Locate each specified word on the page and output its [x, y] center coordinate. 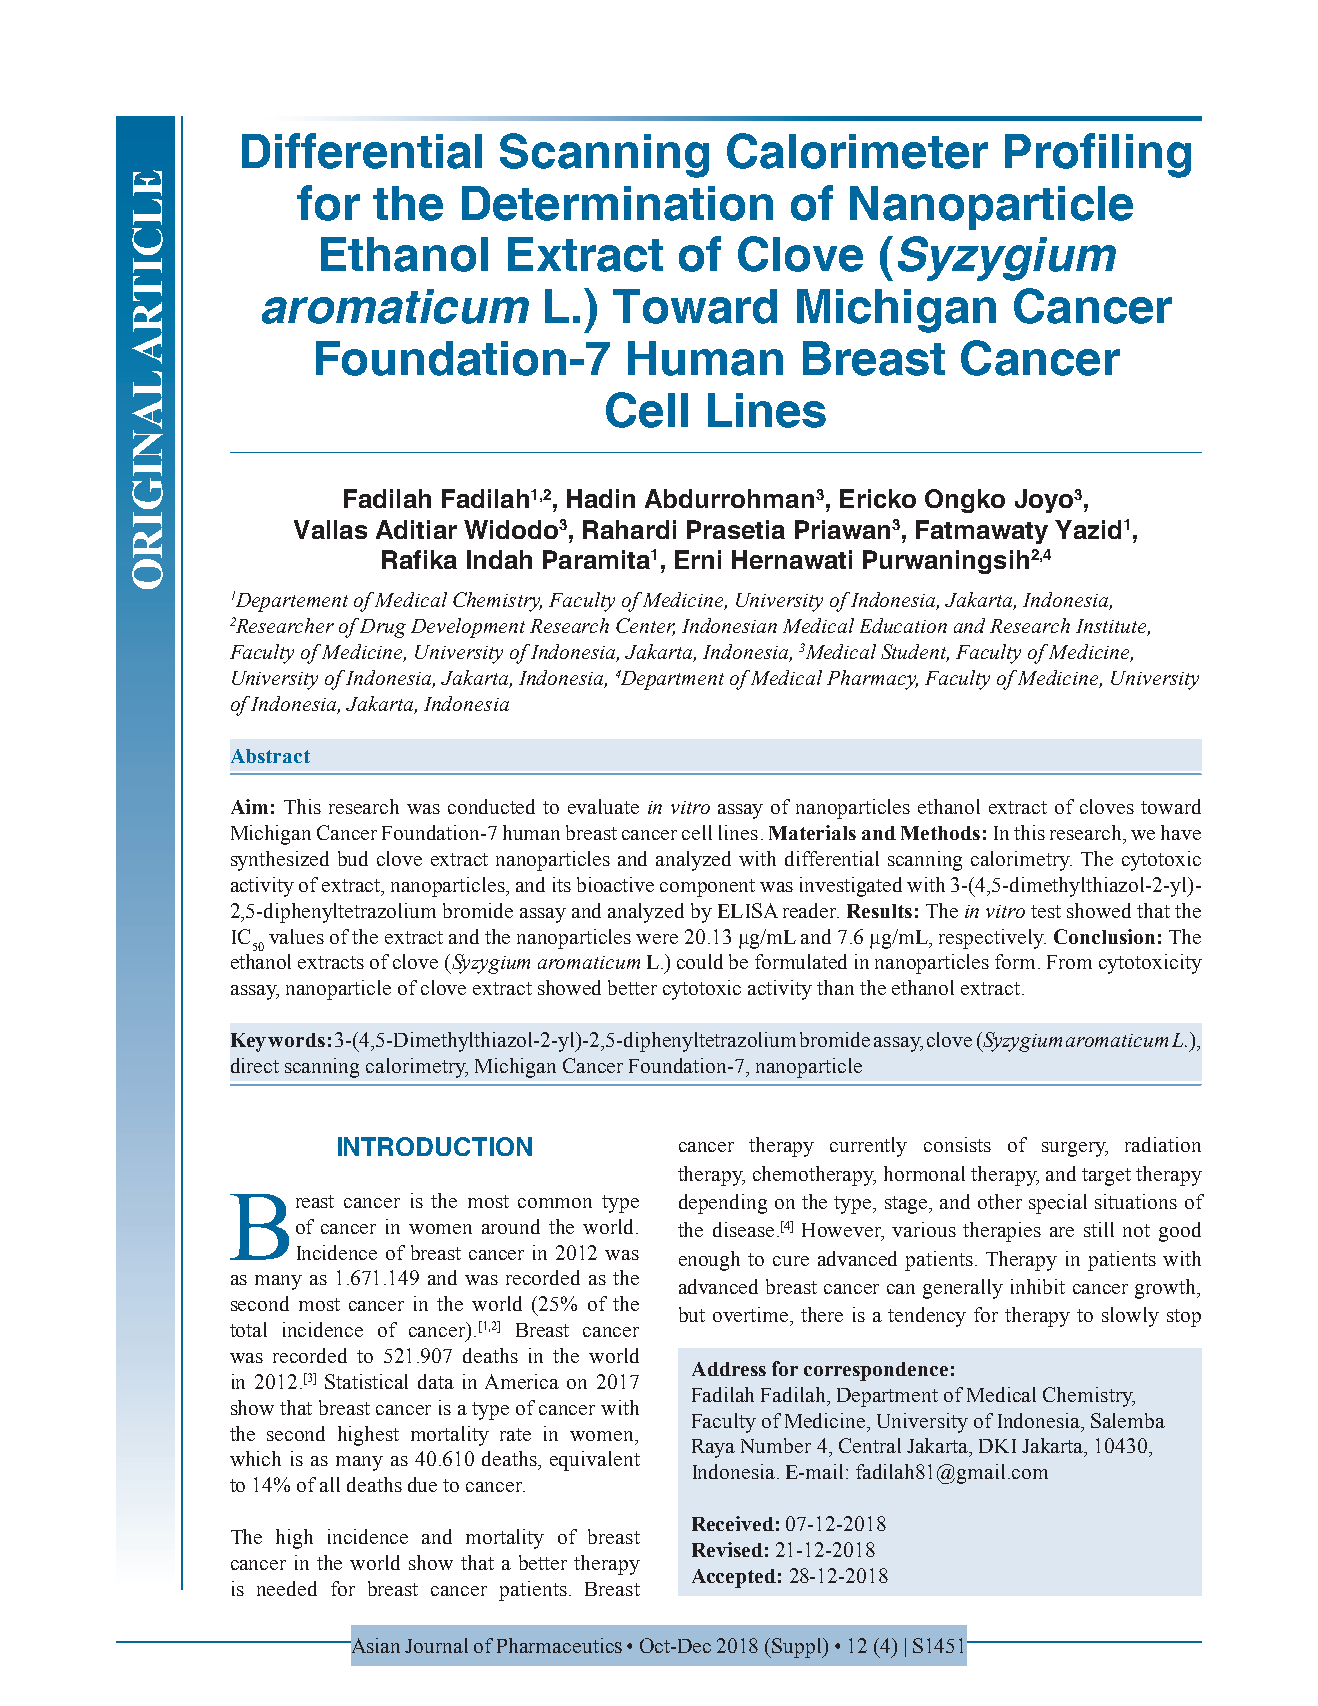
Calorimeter [857, 151]
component [707, 888]
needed [287, 1588]
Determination [617, 203]
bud [353, 858]
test [1046, 911]
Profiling [1098, 155]
